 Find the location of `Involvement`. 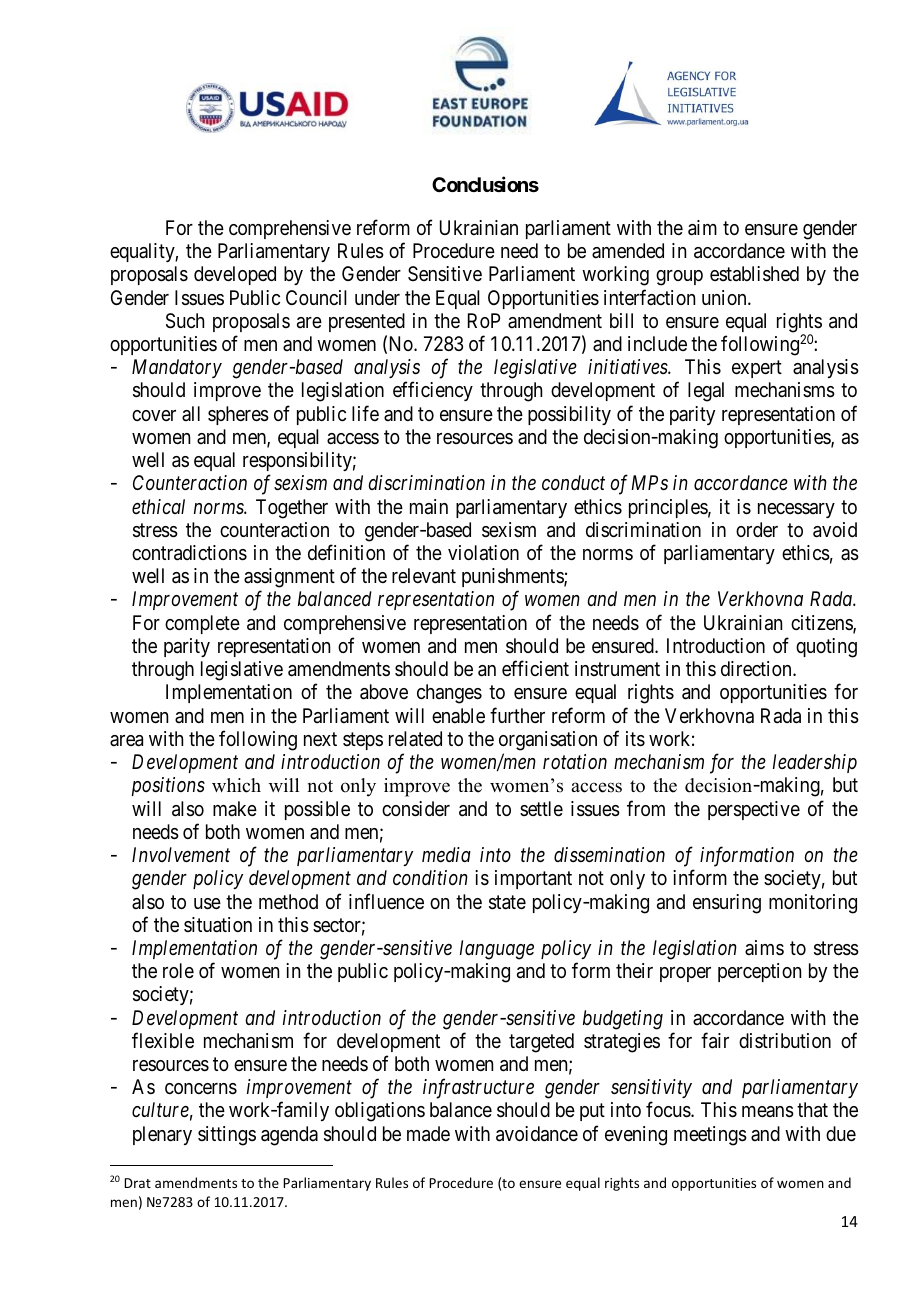

Involvement is located at coordinates (181, 854).
